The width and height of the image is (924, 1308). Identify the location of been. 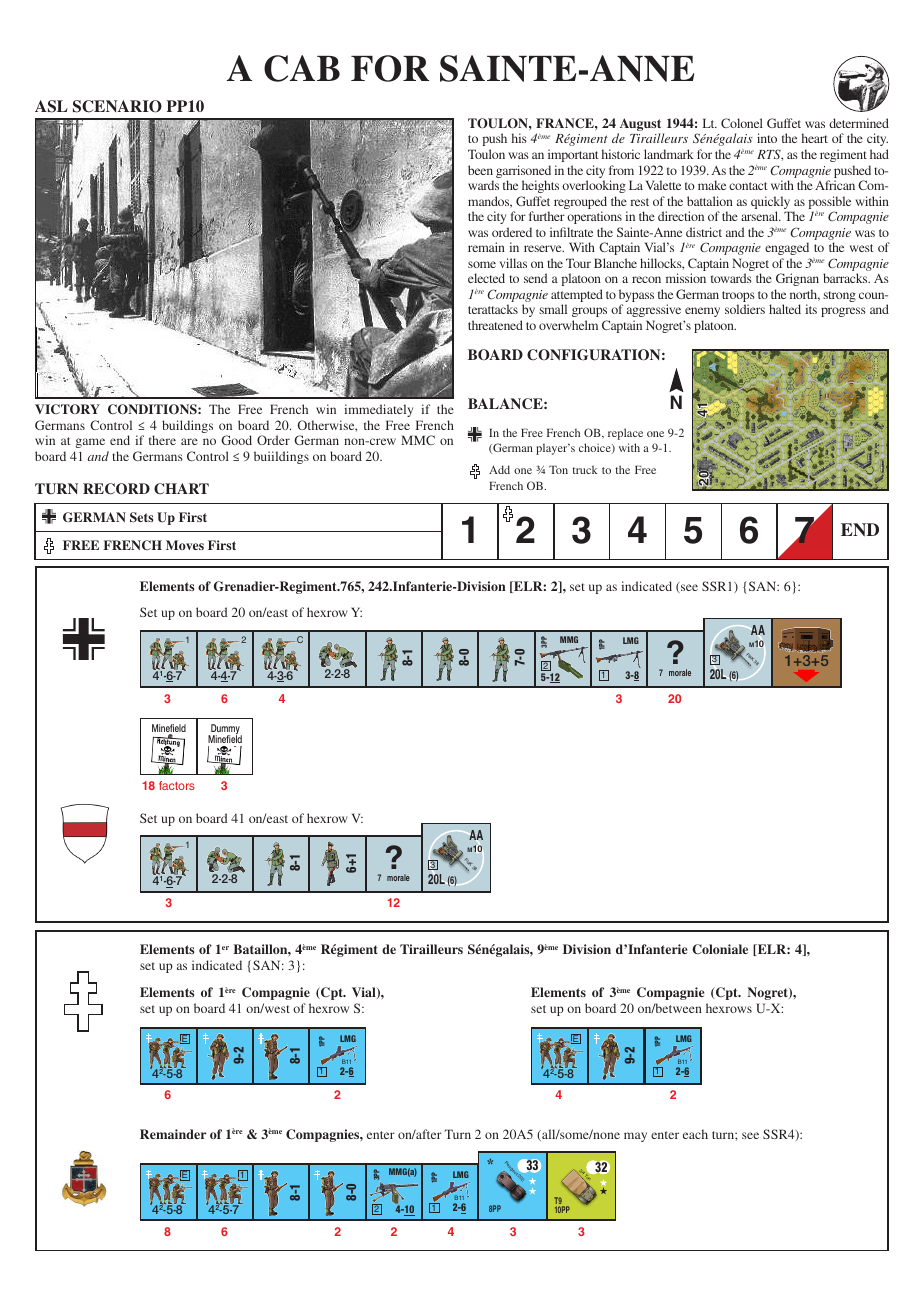
(480, 170).
